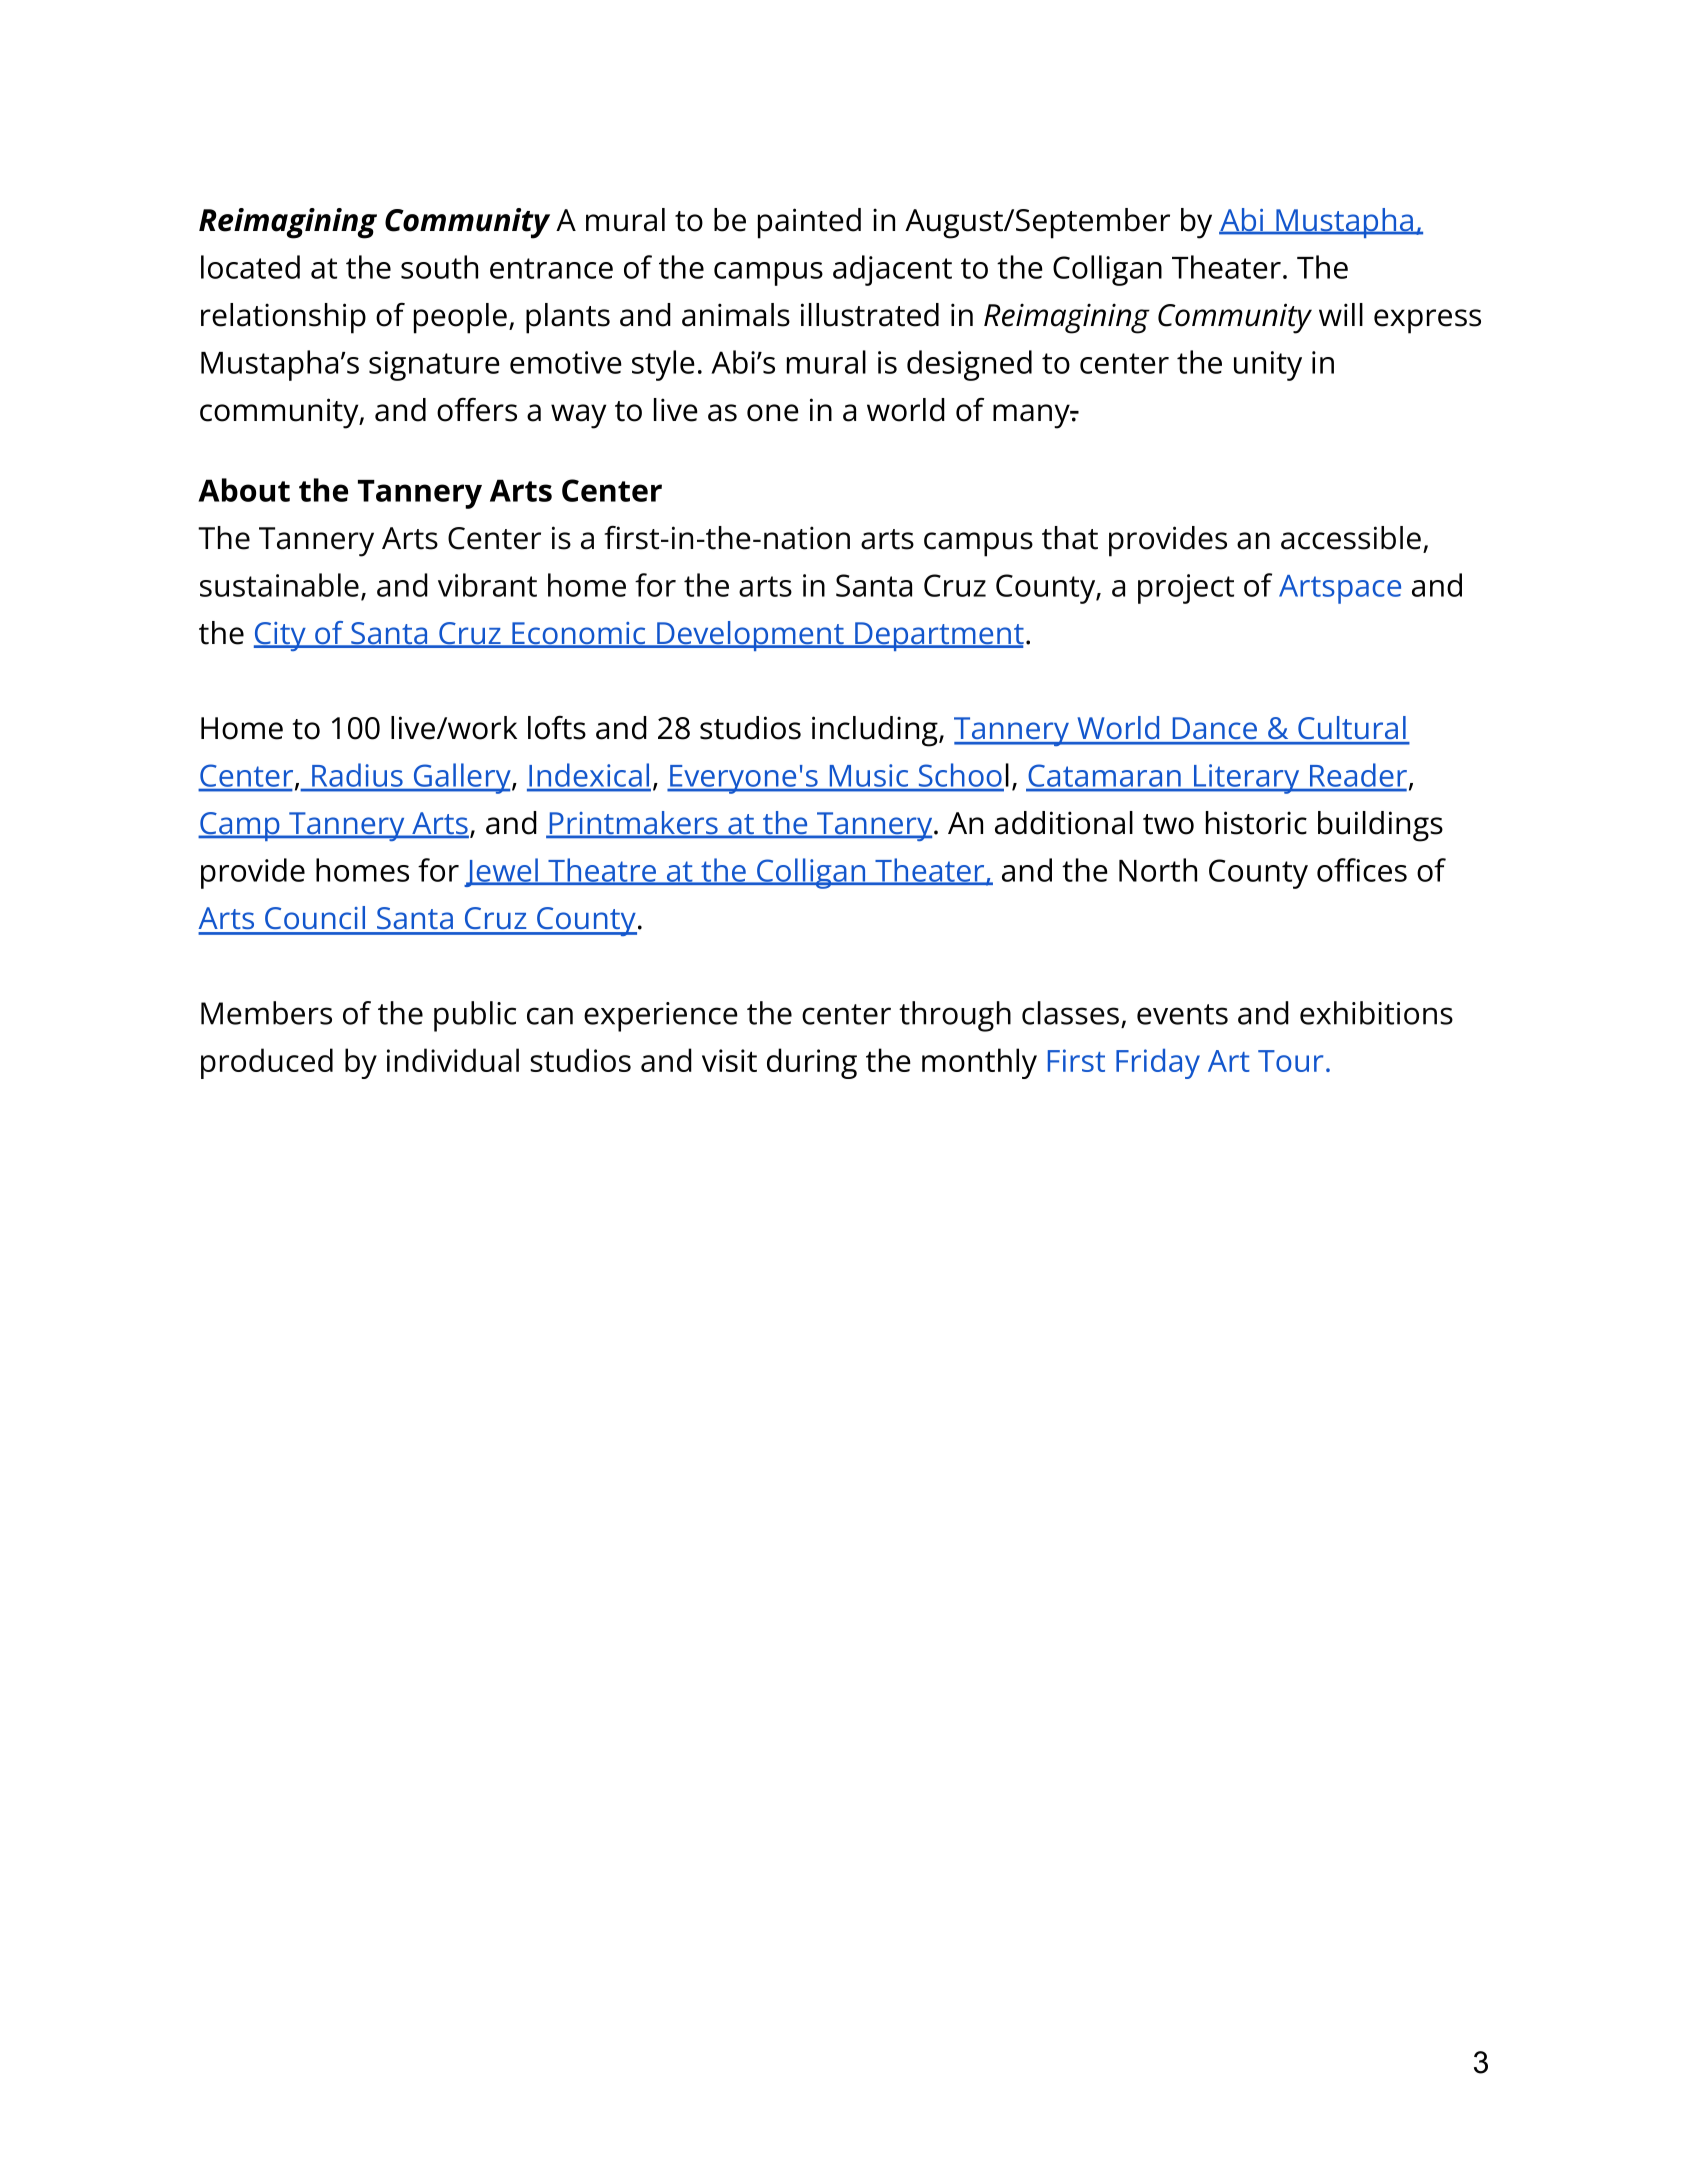 Image resolution: width=1688 pixels, height=2184 pixels. I want to click on City, so click(281, 636).
